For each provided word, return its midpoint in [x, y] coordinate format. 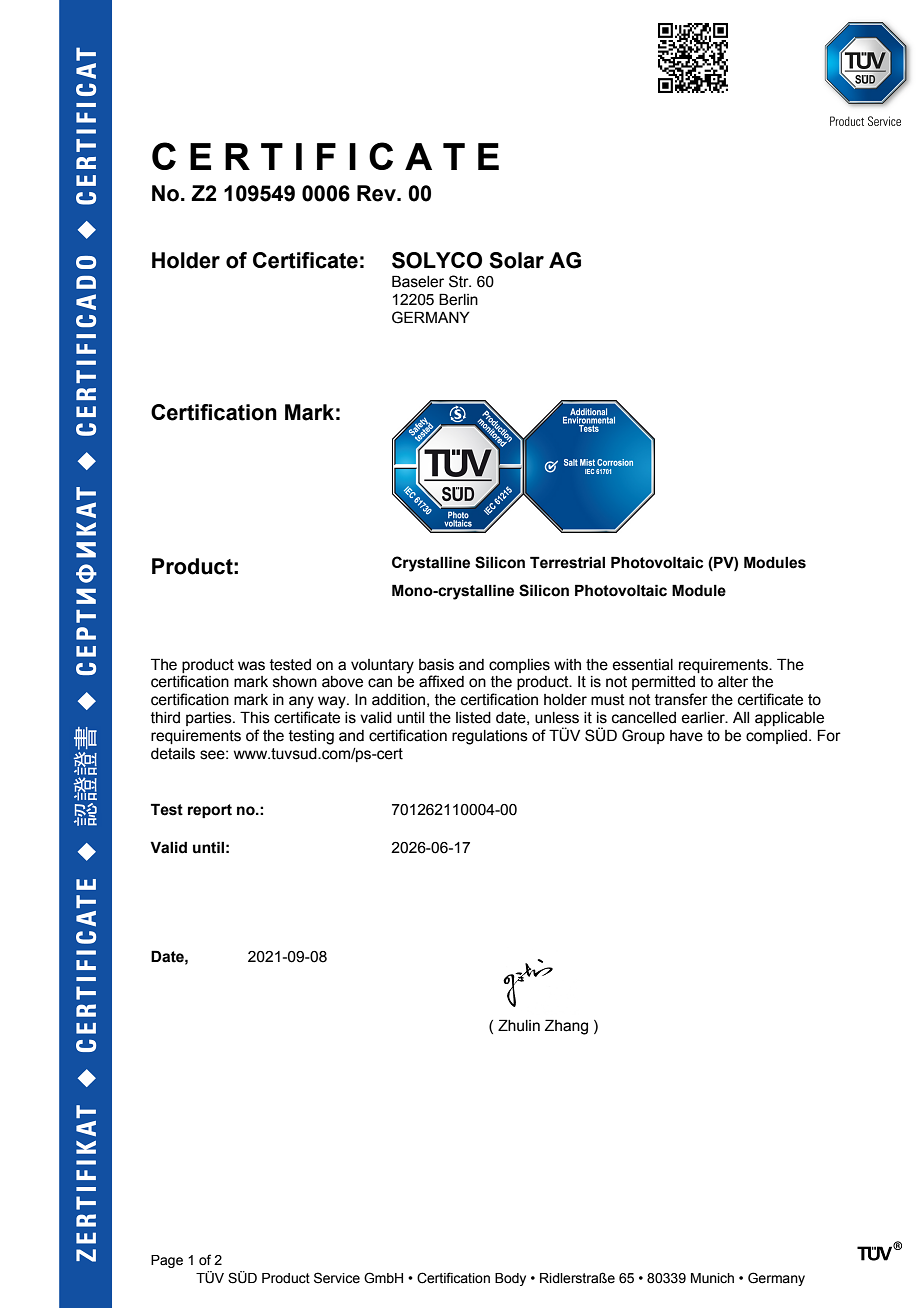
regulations [490, 737]
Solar [516, 260]
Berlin [458, 299]
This [255, 717]
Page [167, 1261]
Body [510, 1279]
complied [778, 737]
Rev [377, 193]
